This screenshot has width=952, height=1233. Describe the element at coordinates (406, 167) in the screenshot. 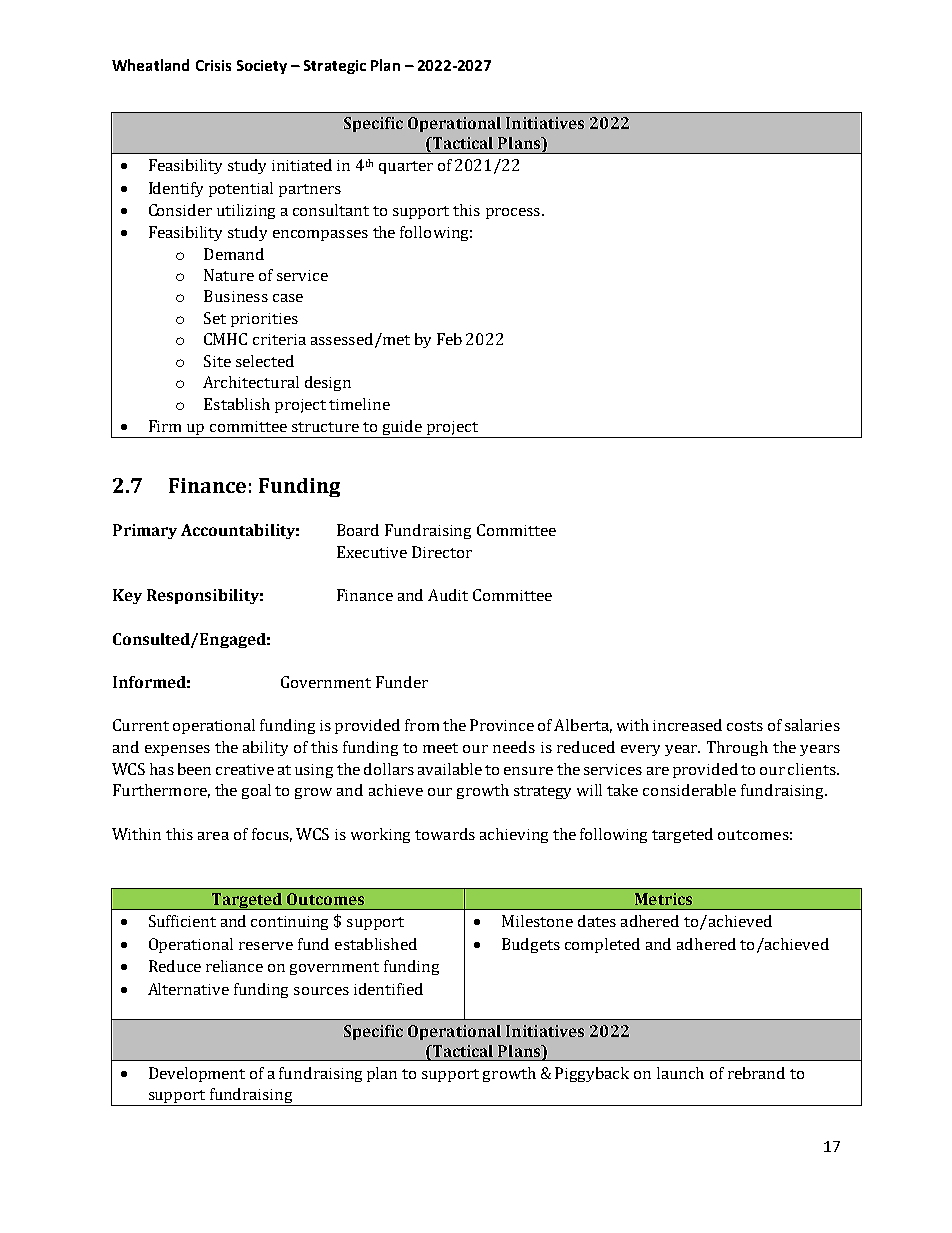

I see `quarter` at that location.
